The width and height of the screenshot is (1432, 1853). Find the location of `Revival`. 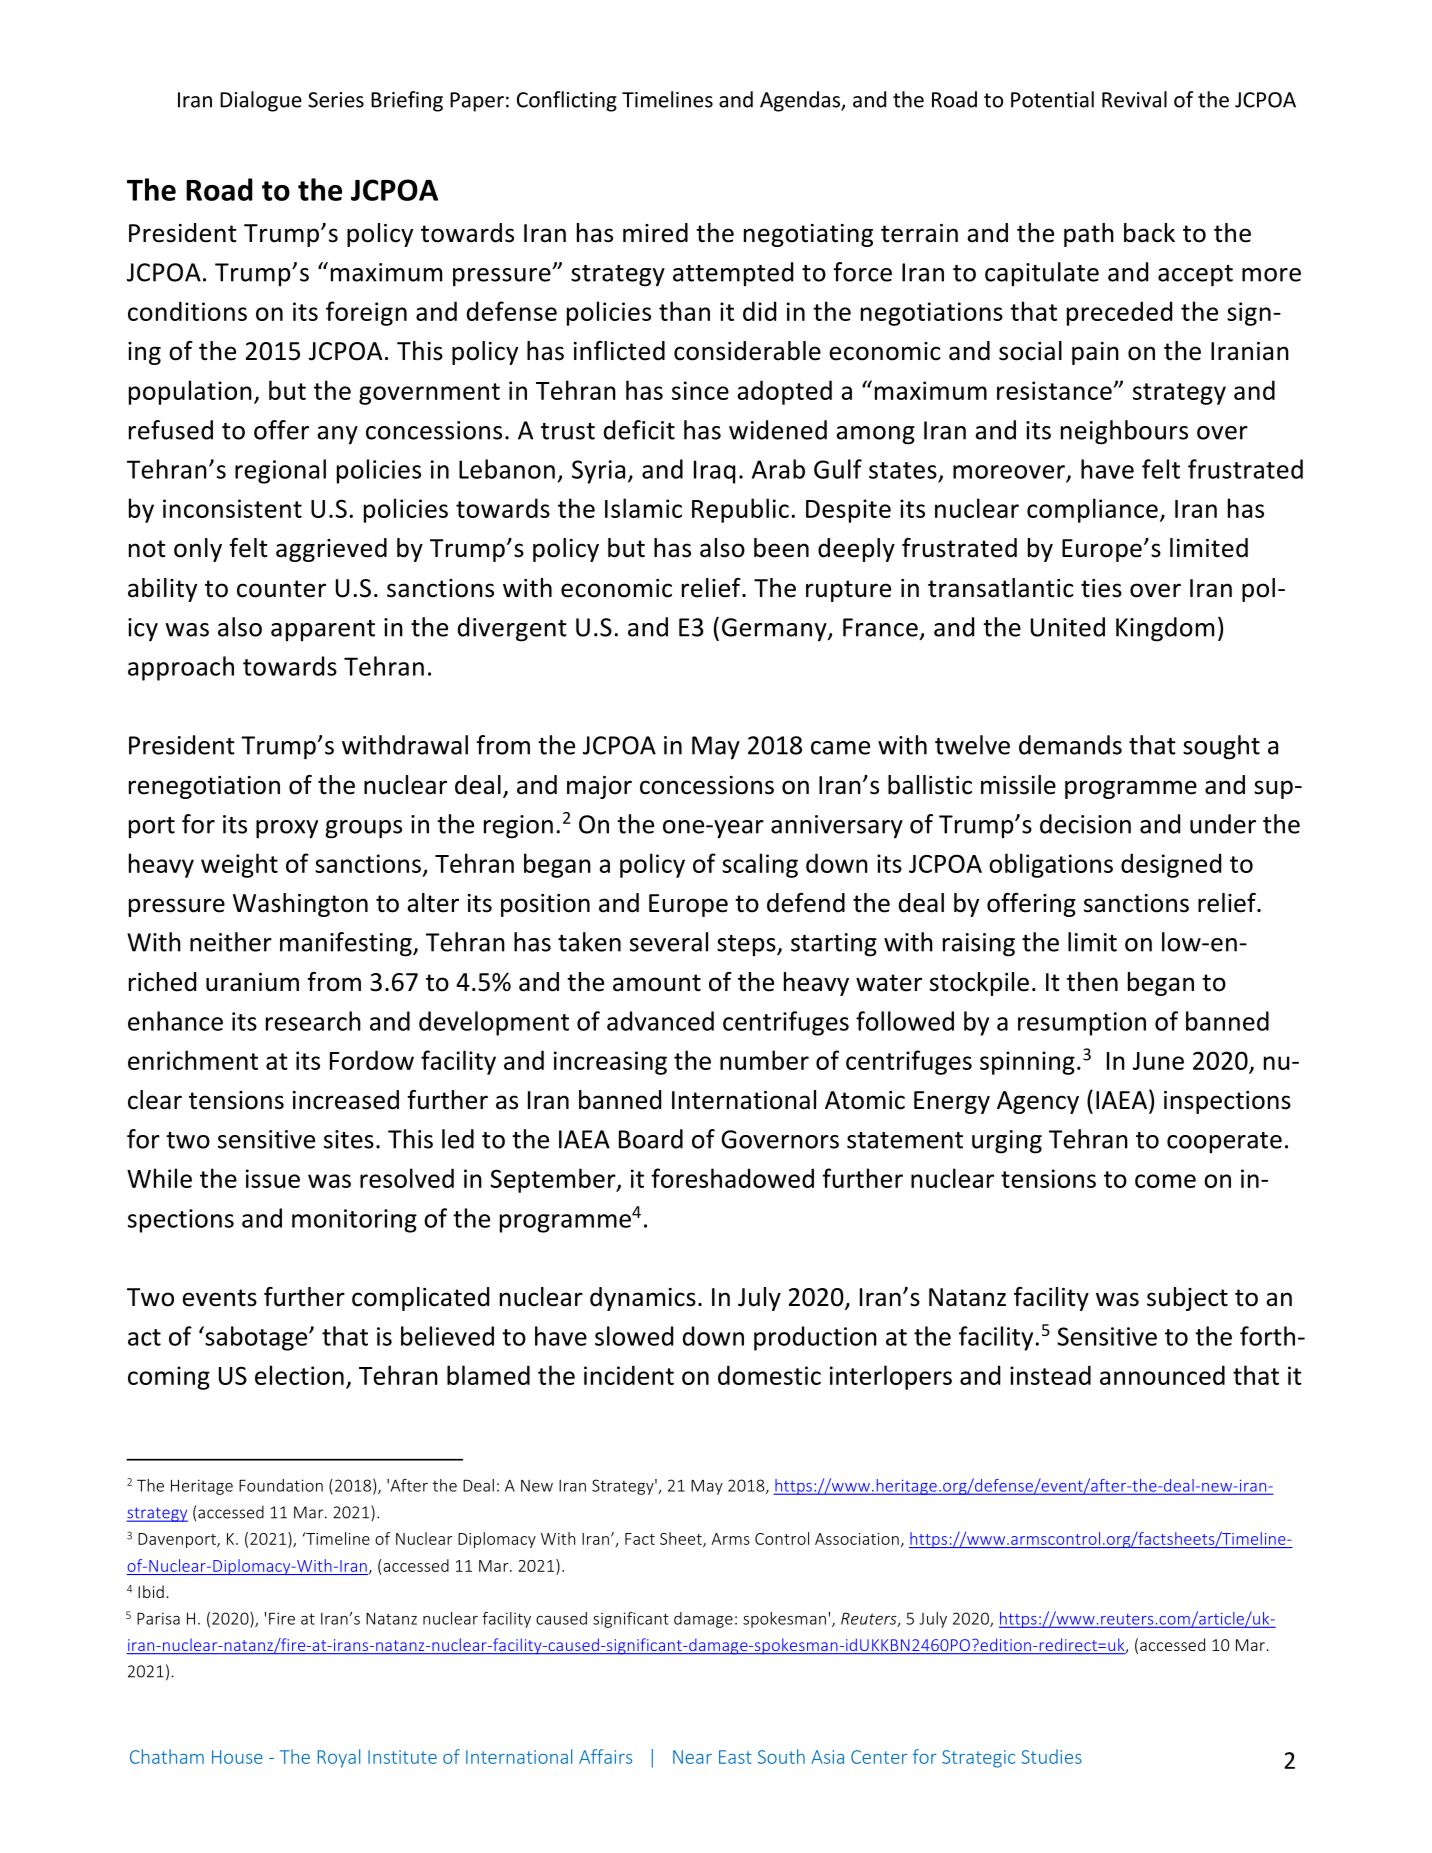

Revival is located at coordinates (1134, 99).
